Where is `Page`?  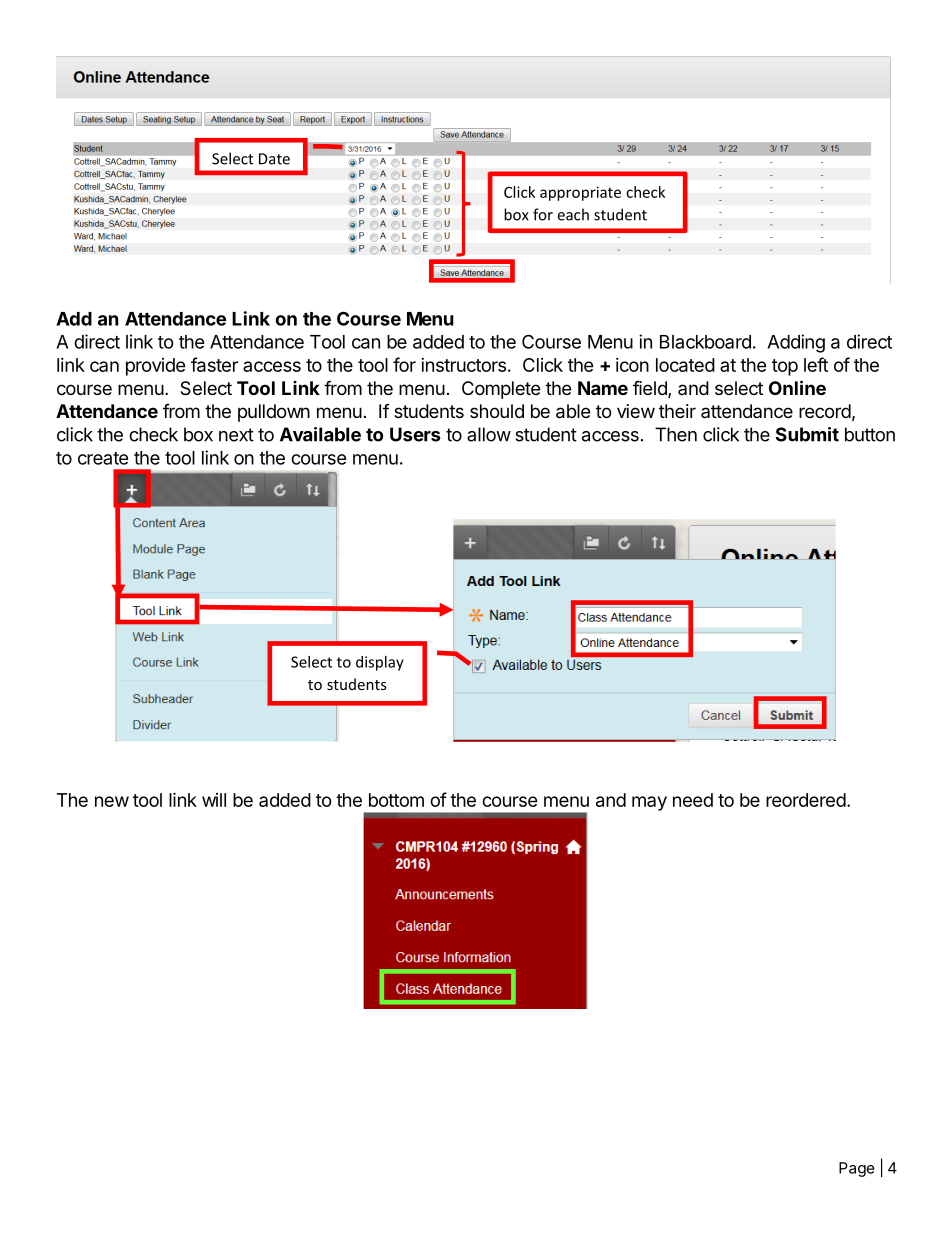
Page is located at coordinates (857, 1169).
